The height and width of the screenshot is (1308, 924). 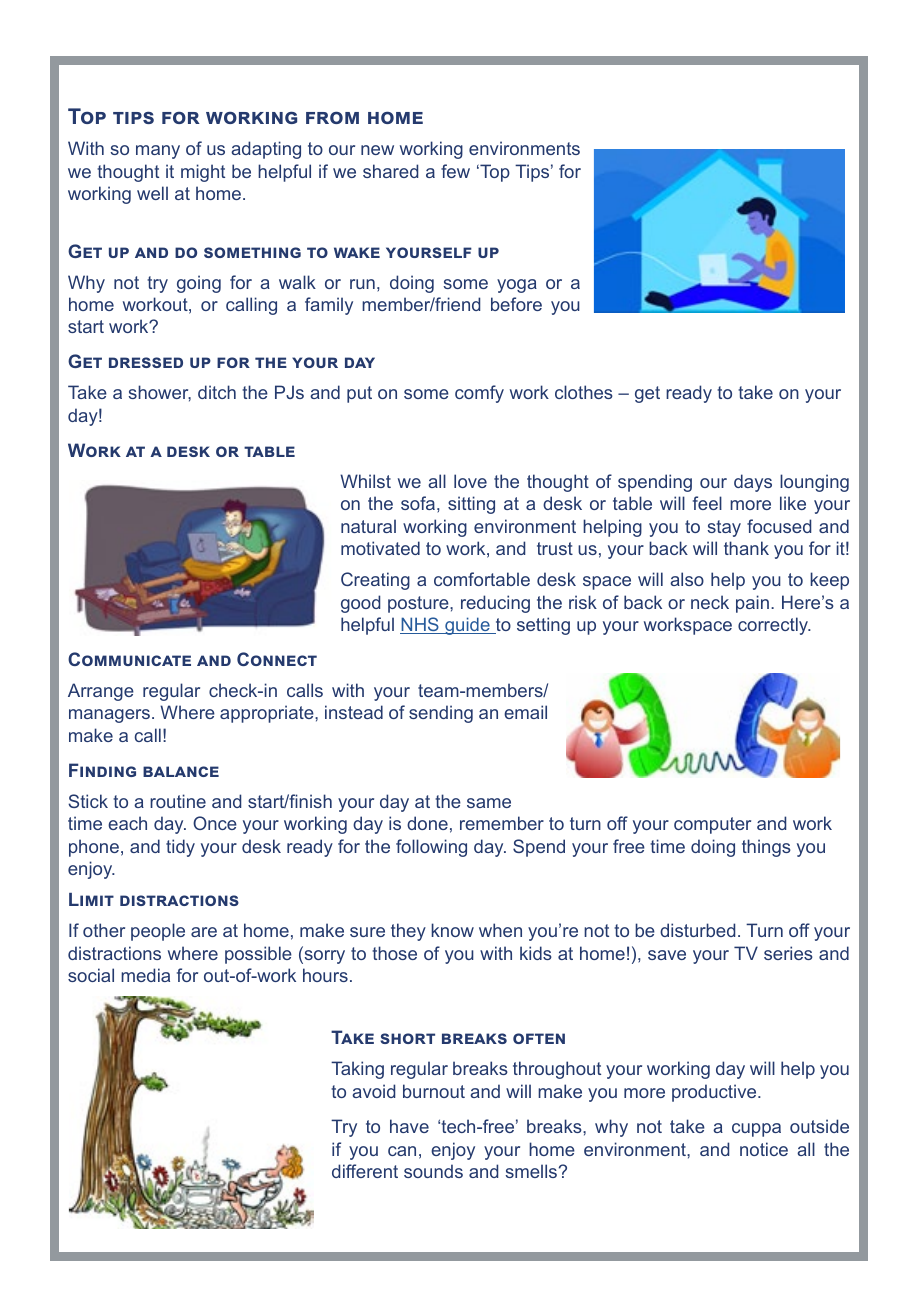 What do you see at coordinates (455, 171) in the screenshot?
I see `few` at bounding box center [455, 171].
